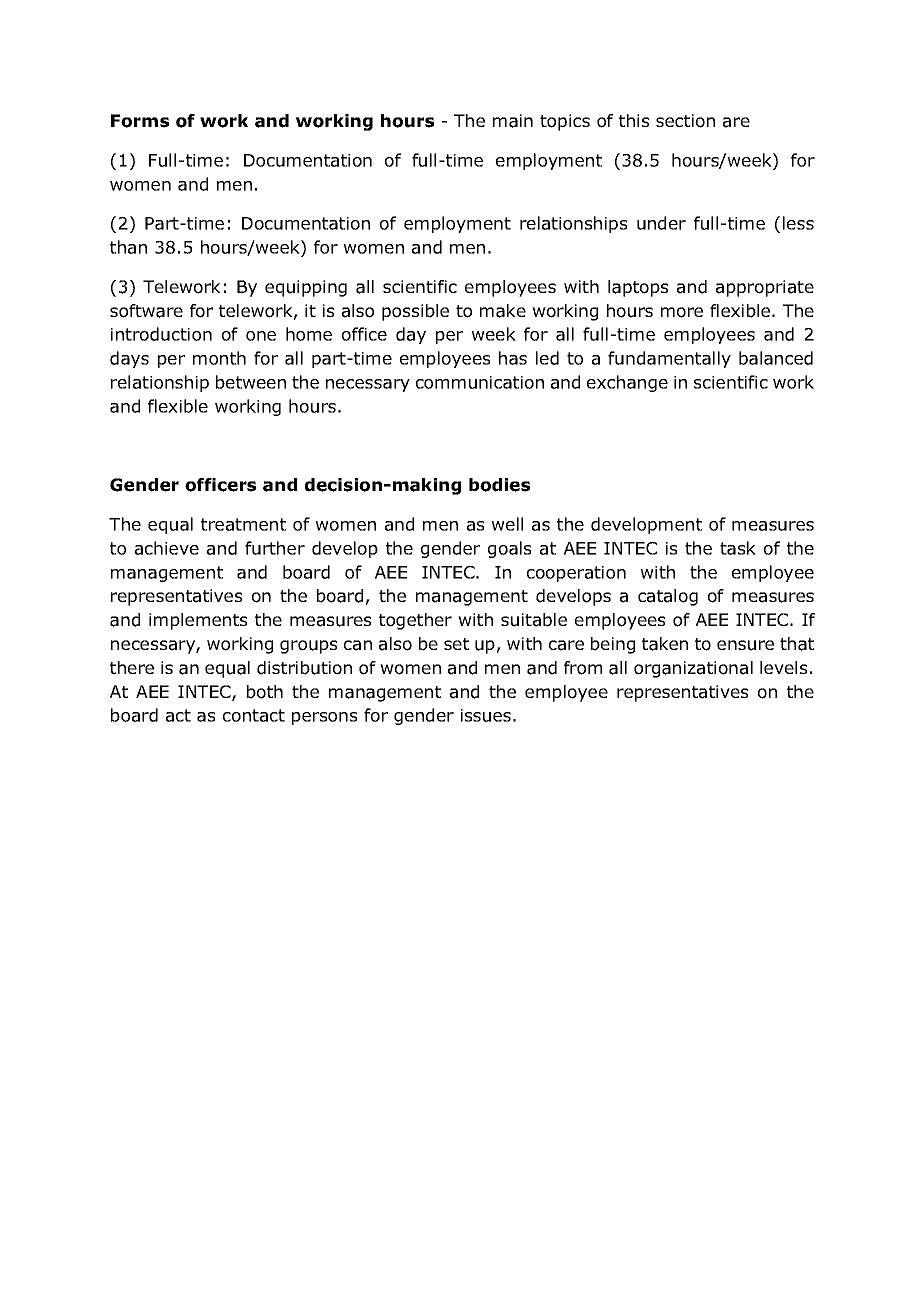  What do you see at coordinates (254, 715) in the screenshot?
I see `contact` at bounding box center [254, 715].
